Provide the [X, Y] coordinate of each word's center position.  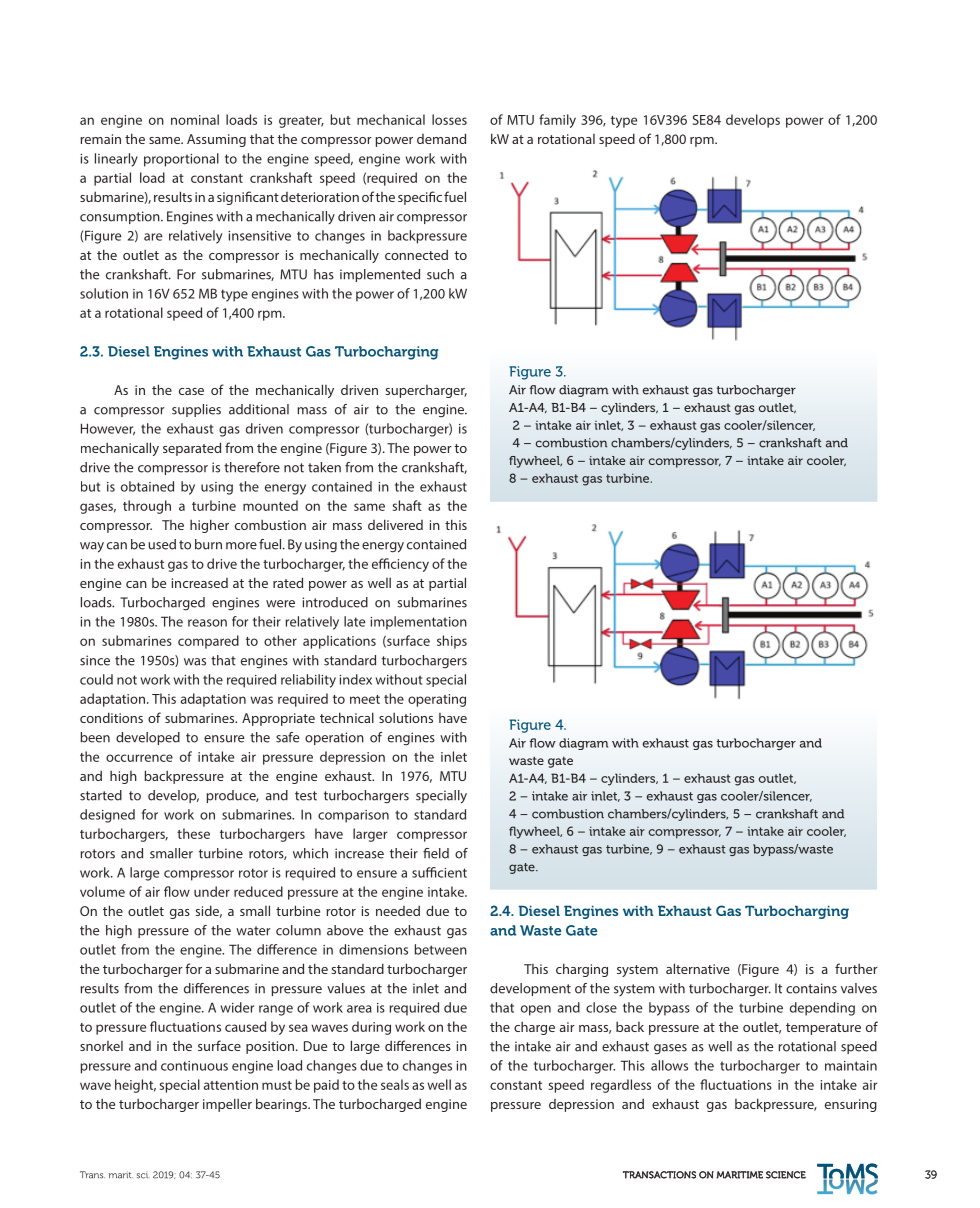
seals [395, 1084]
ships [452, 642]
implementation [418, 623]
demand [441, 138]
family [557, 121]
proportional [181, 160]
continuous [194, 1066]
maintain [851, 1066]
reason [207, 623]
